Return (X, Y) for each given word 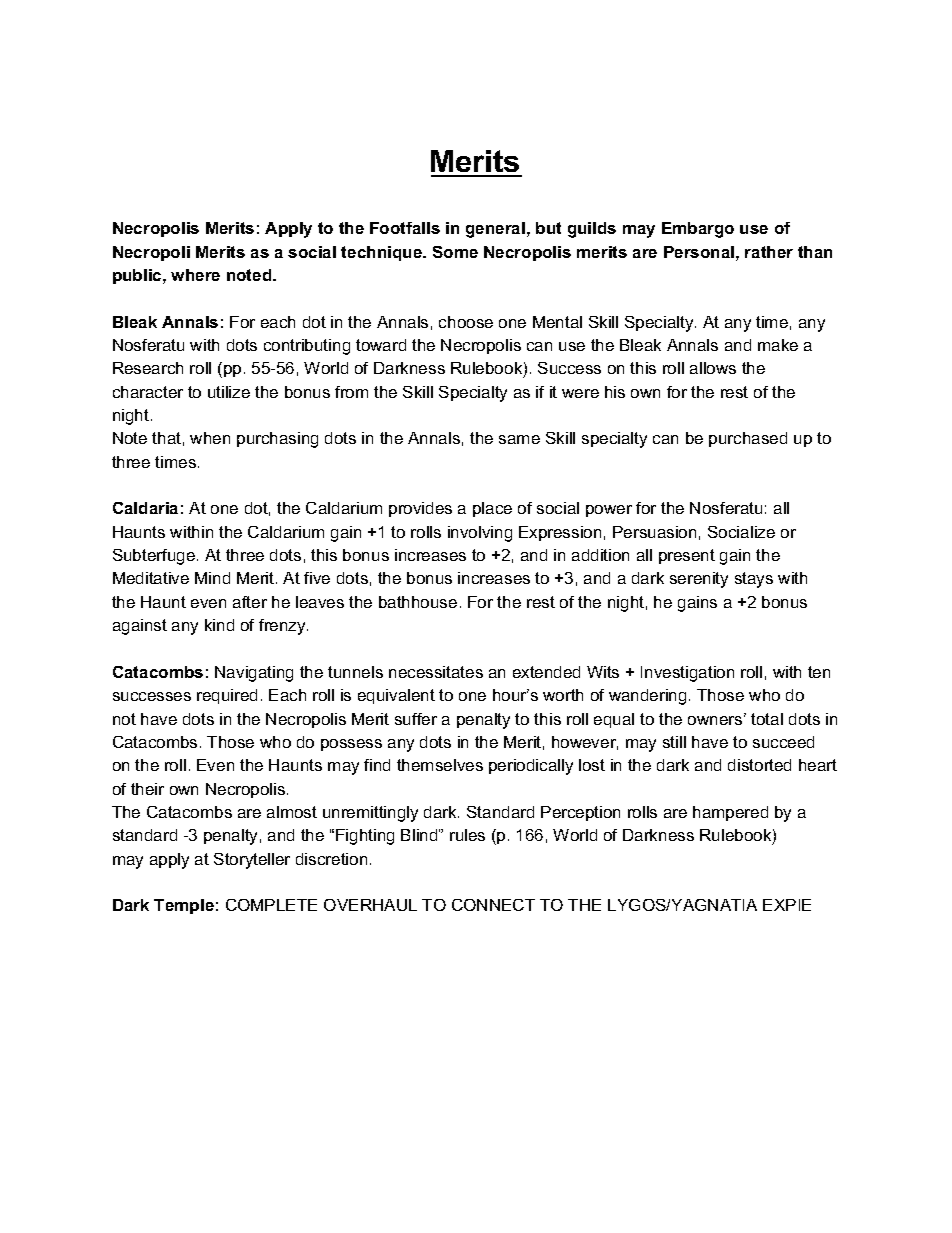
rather (769, 252)
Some (455, 252)
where (195, 275)
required (227, 696)
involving (480, 534)
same (519, 439)
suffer (416, 719)
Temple (184, 906)
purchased (748, 439)
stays (754, 580)
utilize (229, 392)
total (767, 719)
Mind (212, 578)
